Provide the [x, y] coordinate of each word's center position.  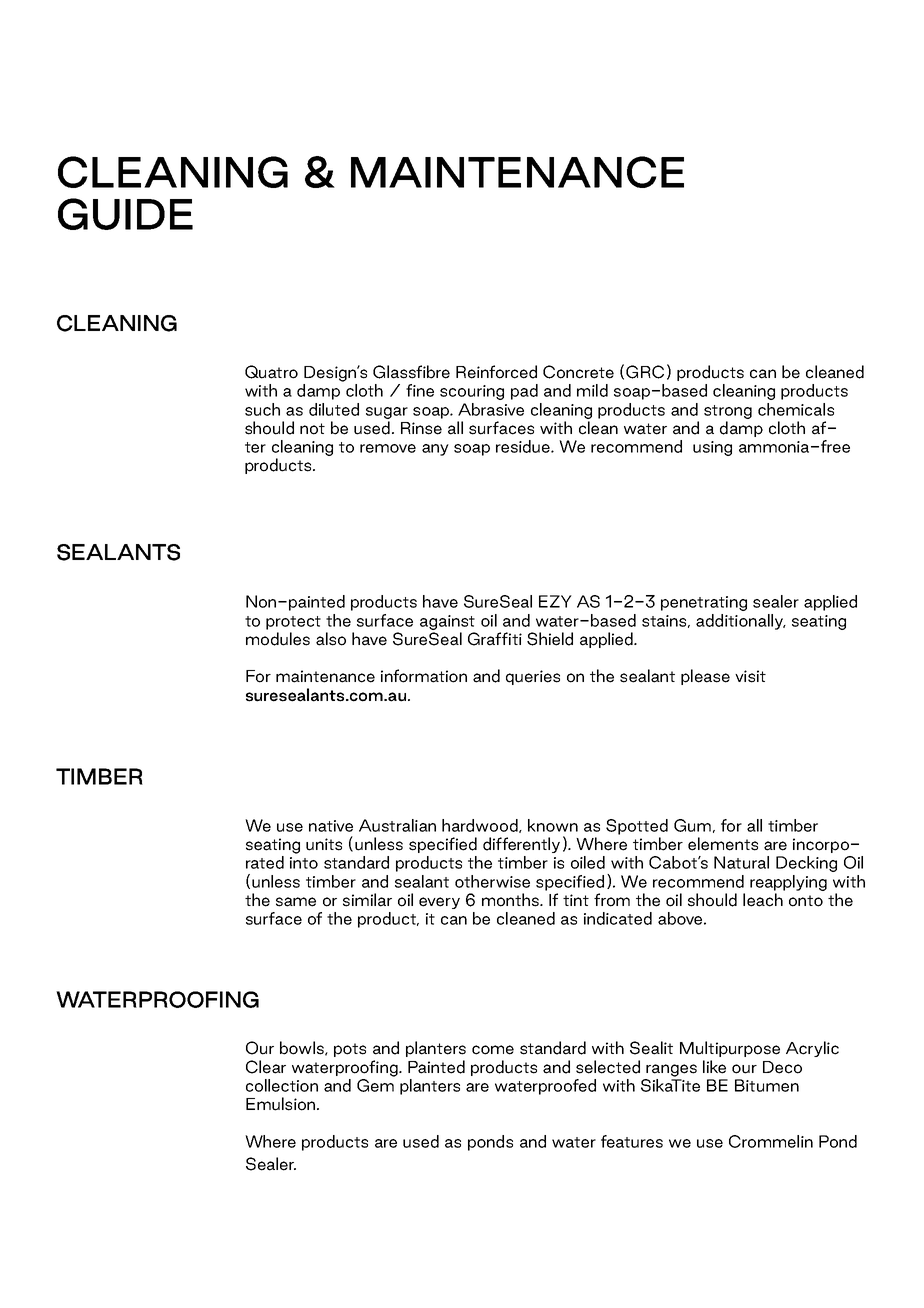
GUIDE [125, 214]
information [424, 676]
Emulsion [282, 1104]
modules [278, 639]
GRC [645, 372]
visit [750, 676]
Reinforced [496, 372]
